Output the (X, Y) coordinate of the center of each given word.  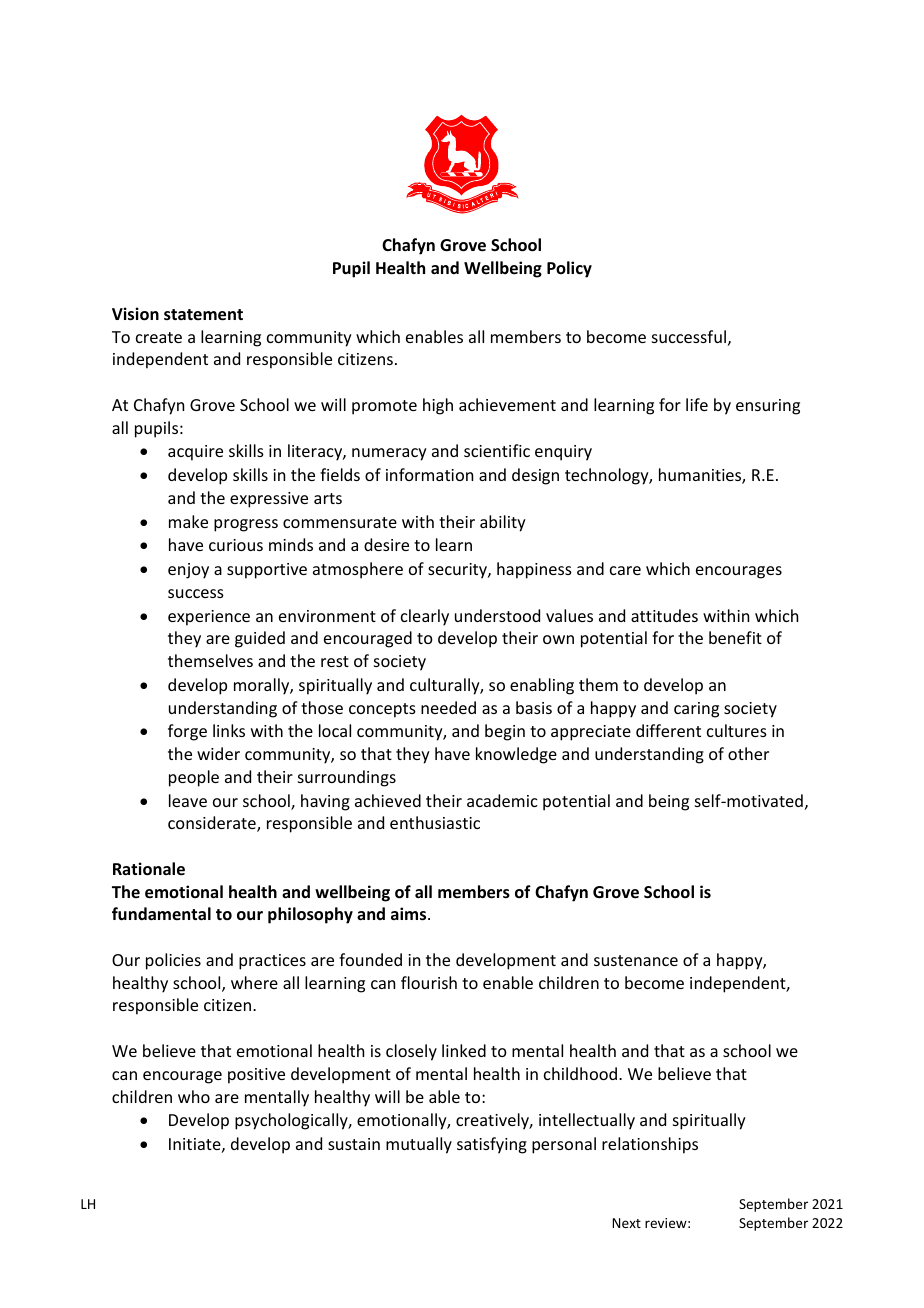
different (668, 730)
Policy (569, 269)
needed (448, 707)
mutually (419, 1145)
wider (218, 753)
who (194, 1096)
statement (203, 315)
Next (626, 1223)
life (697, 404)
